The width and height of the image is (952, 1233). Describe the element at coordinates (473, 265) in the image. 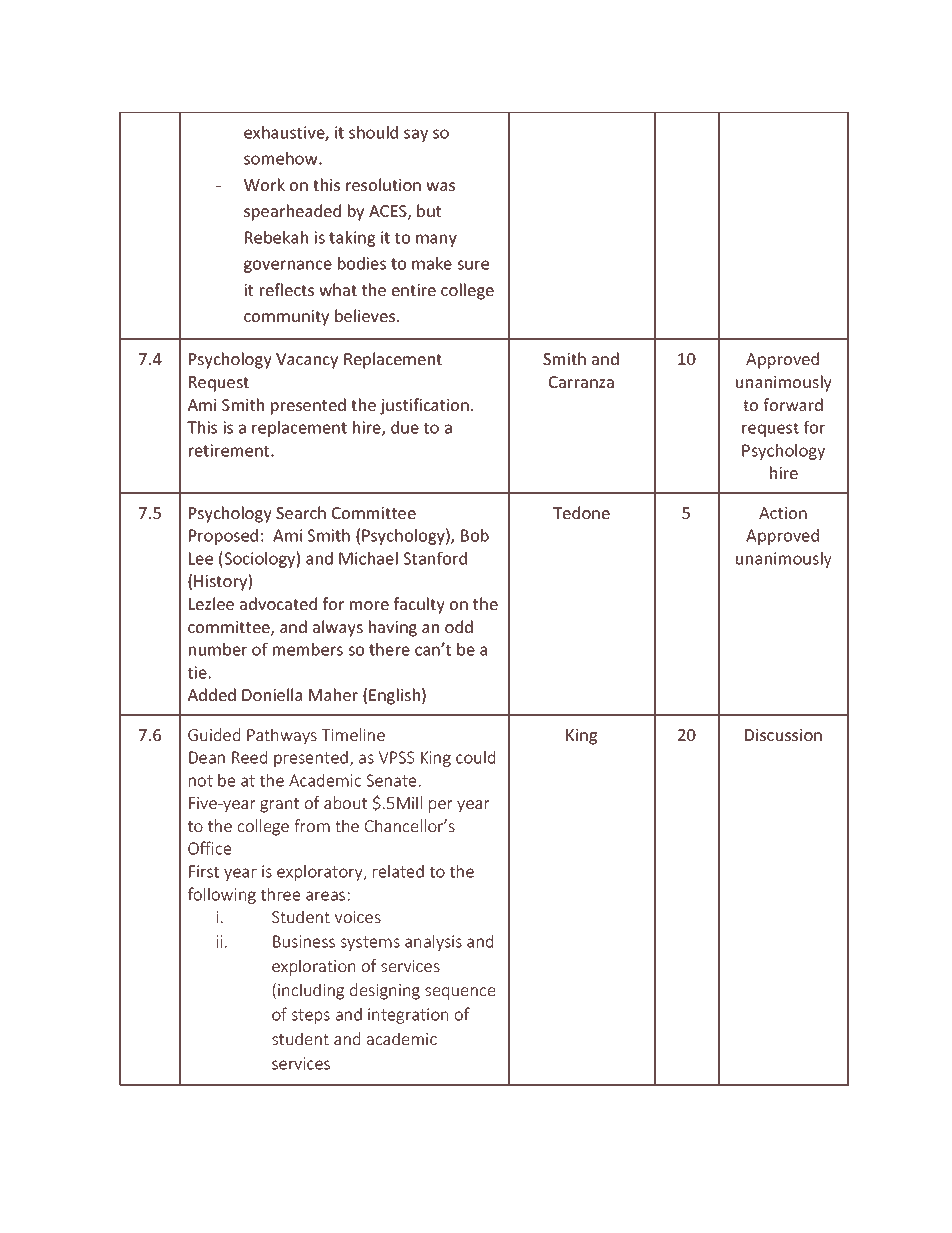

I see `sure` at that location.
